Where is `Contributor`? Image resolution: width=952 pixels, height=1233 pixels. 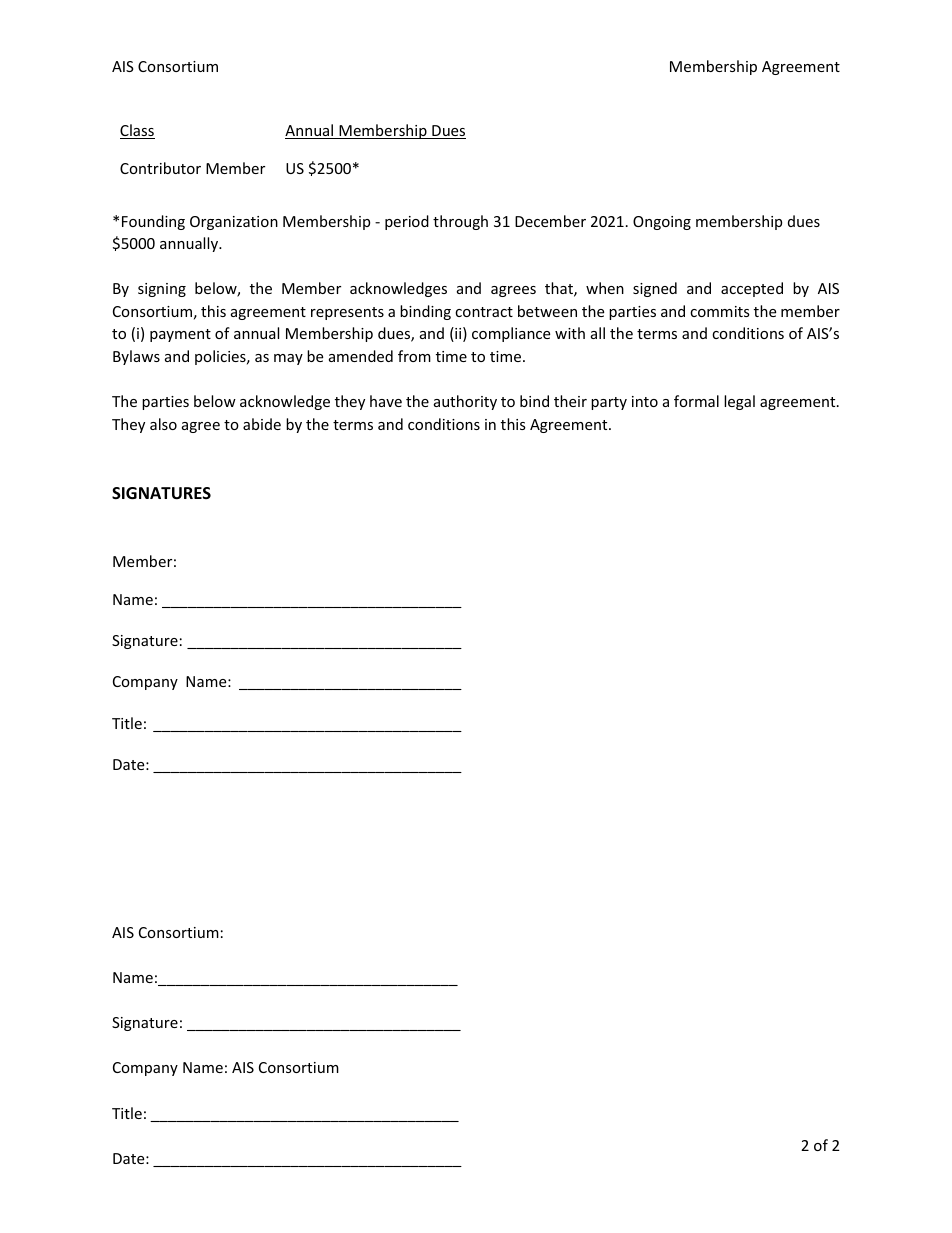
Contributor is located at coordinates (160, 168).
